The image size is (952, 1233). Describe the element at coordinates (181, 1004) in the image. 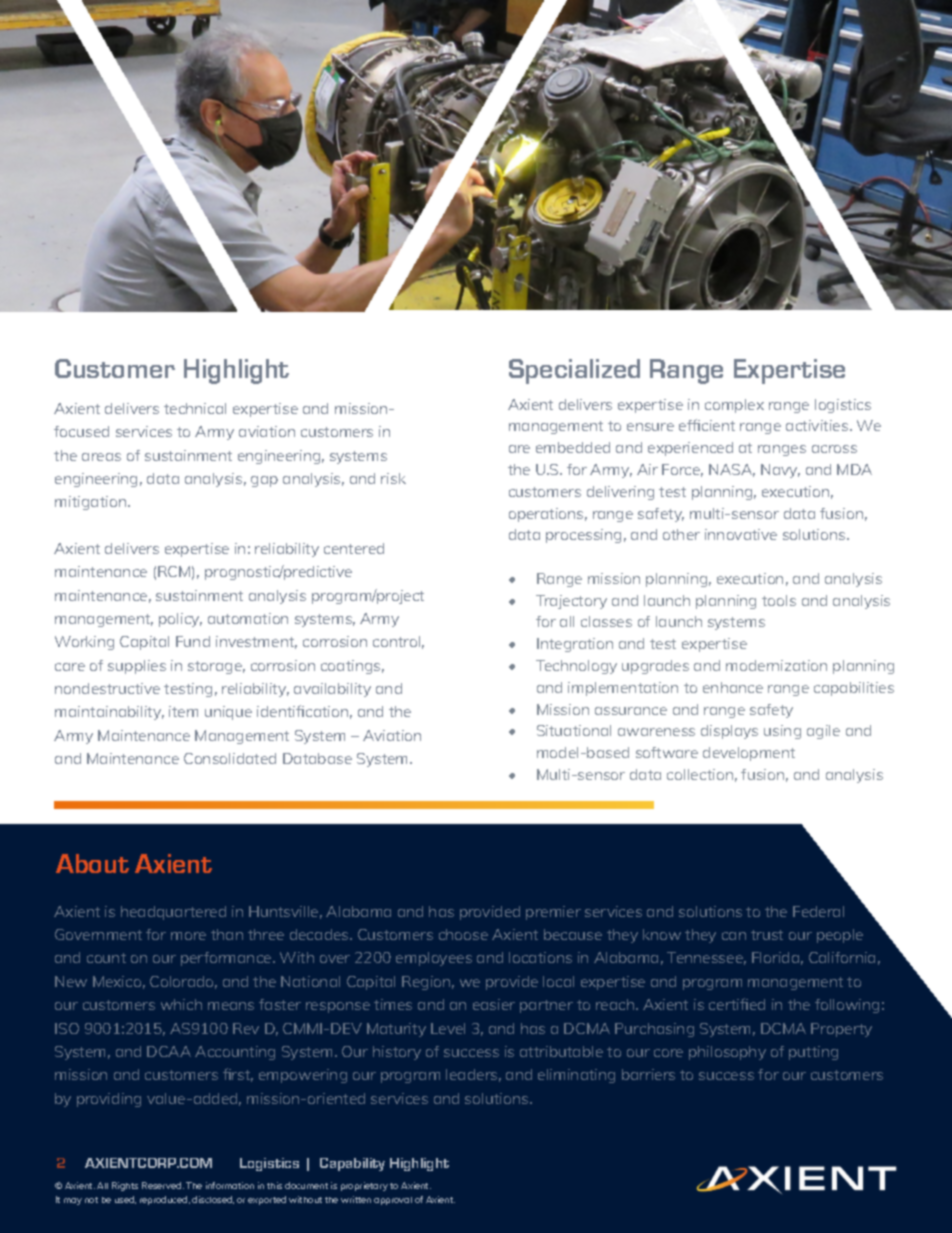

I see `which` at that location.
